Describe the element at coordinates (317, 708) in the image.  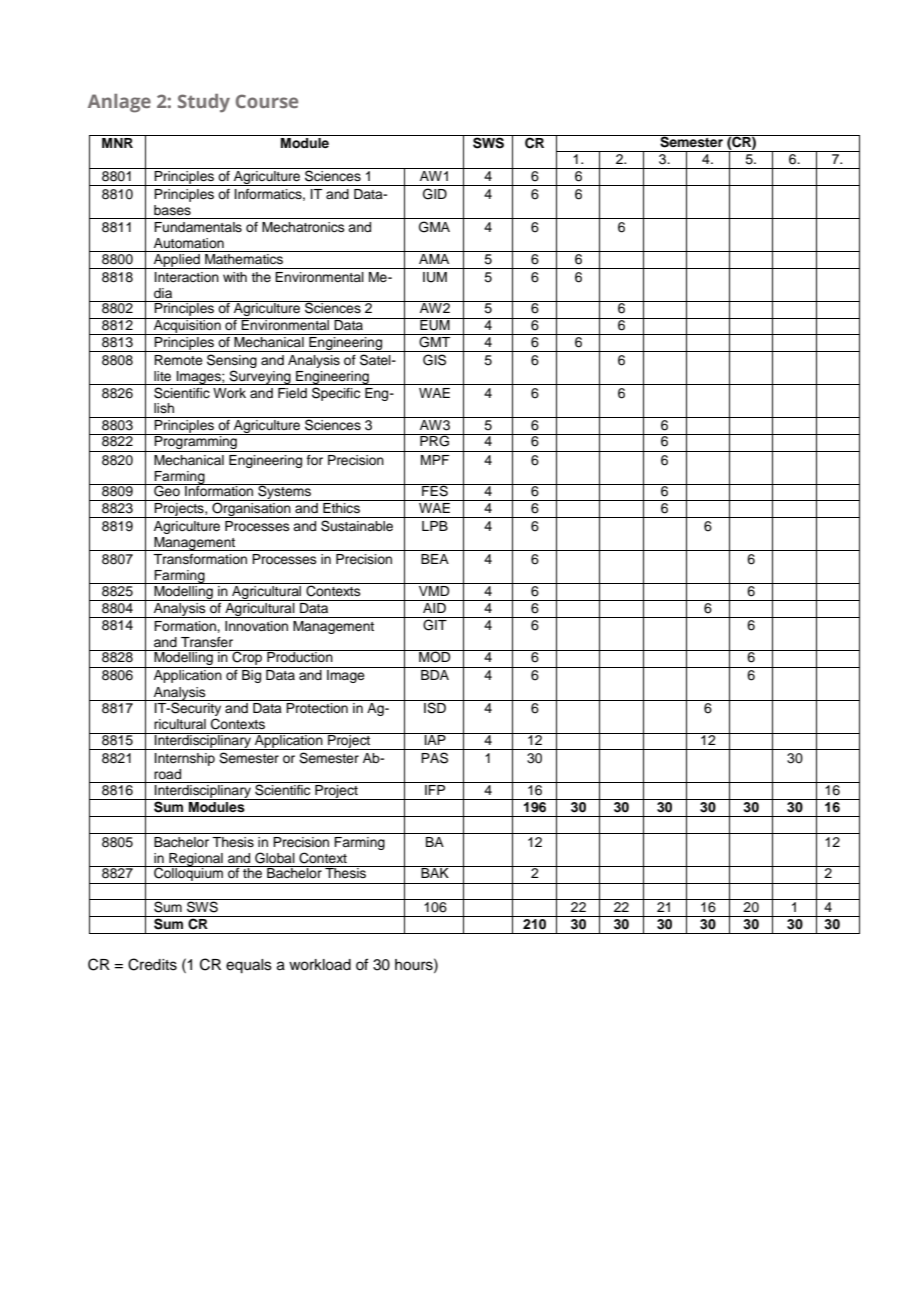
I see `Protection` at that location.
